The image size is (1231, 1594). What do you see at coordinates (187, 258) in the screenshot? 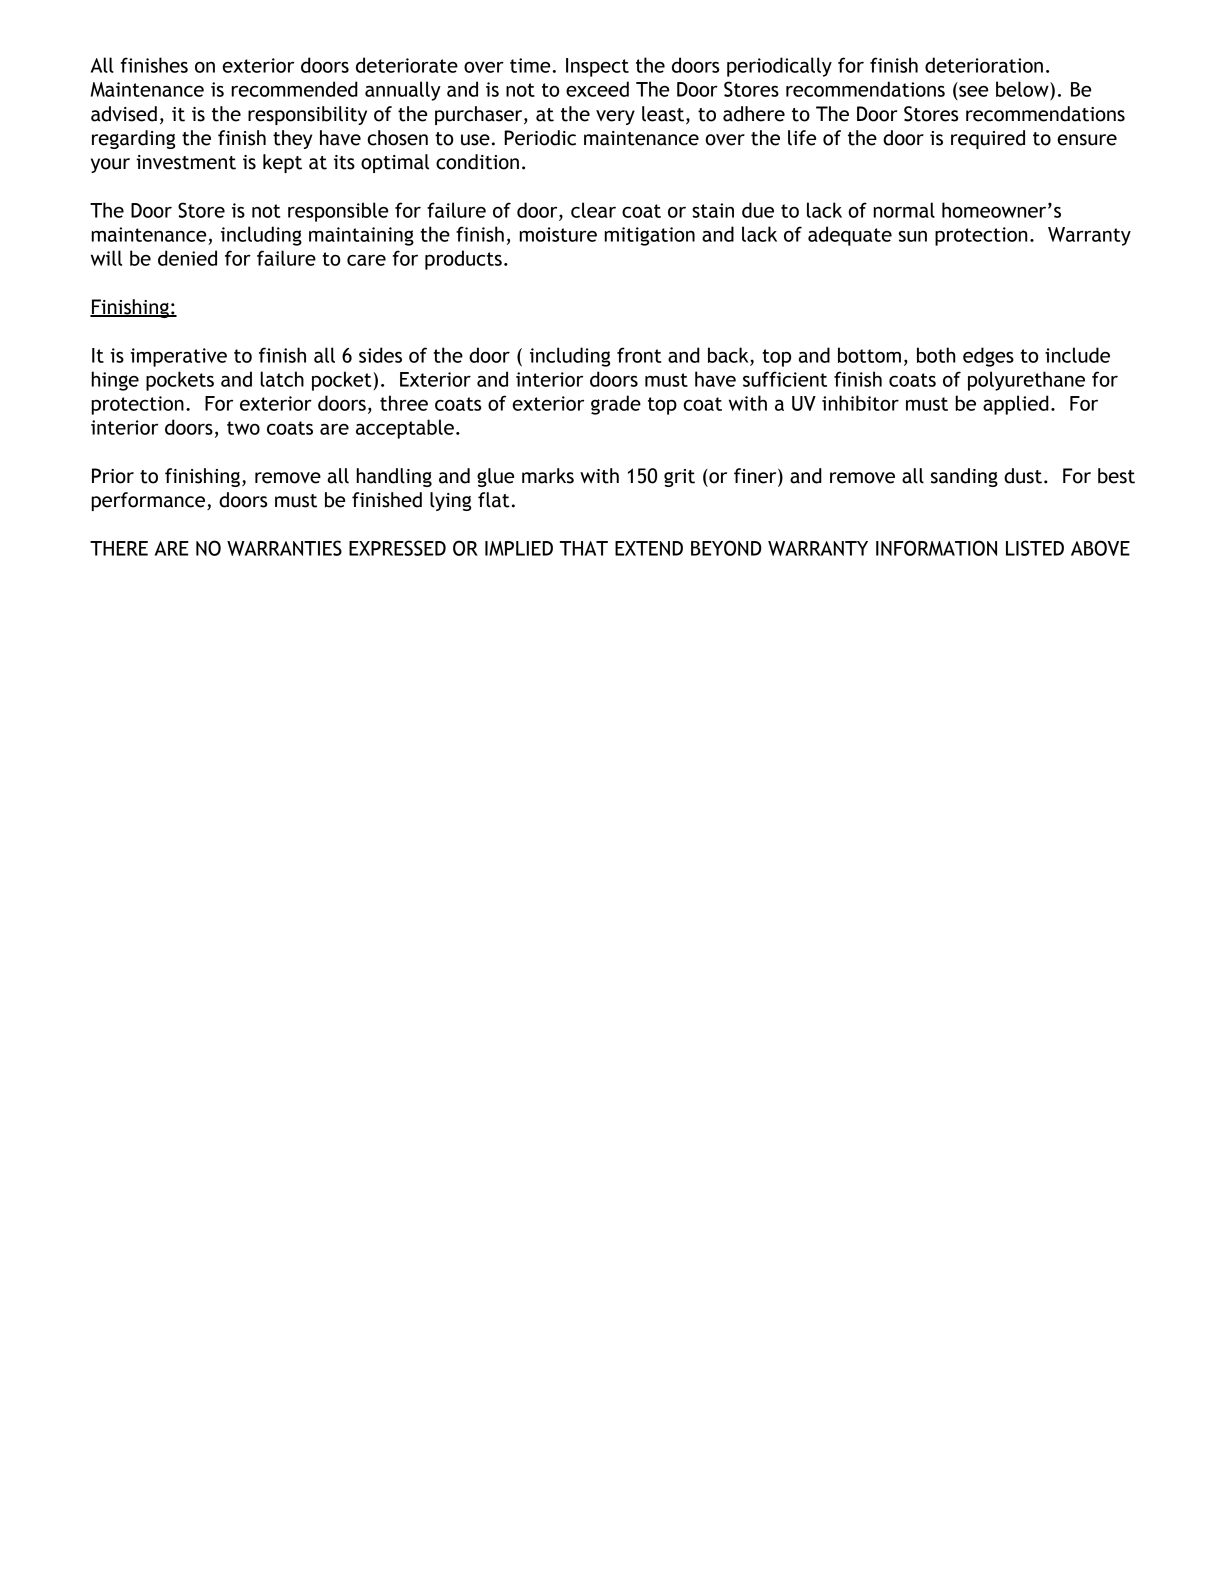
I see `denied` at bounding box center [187, 258].
